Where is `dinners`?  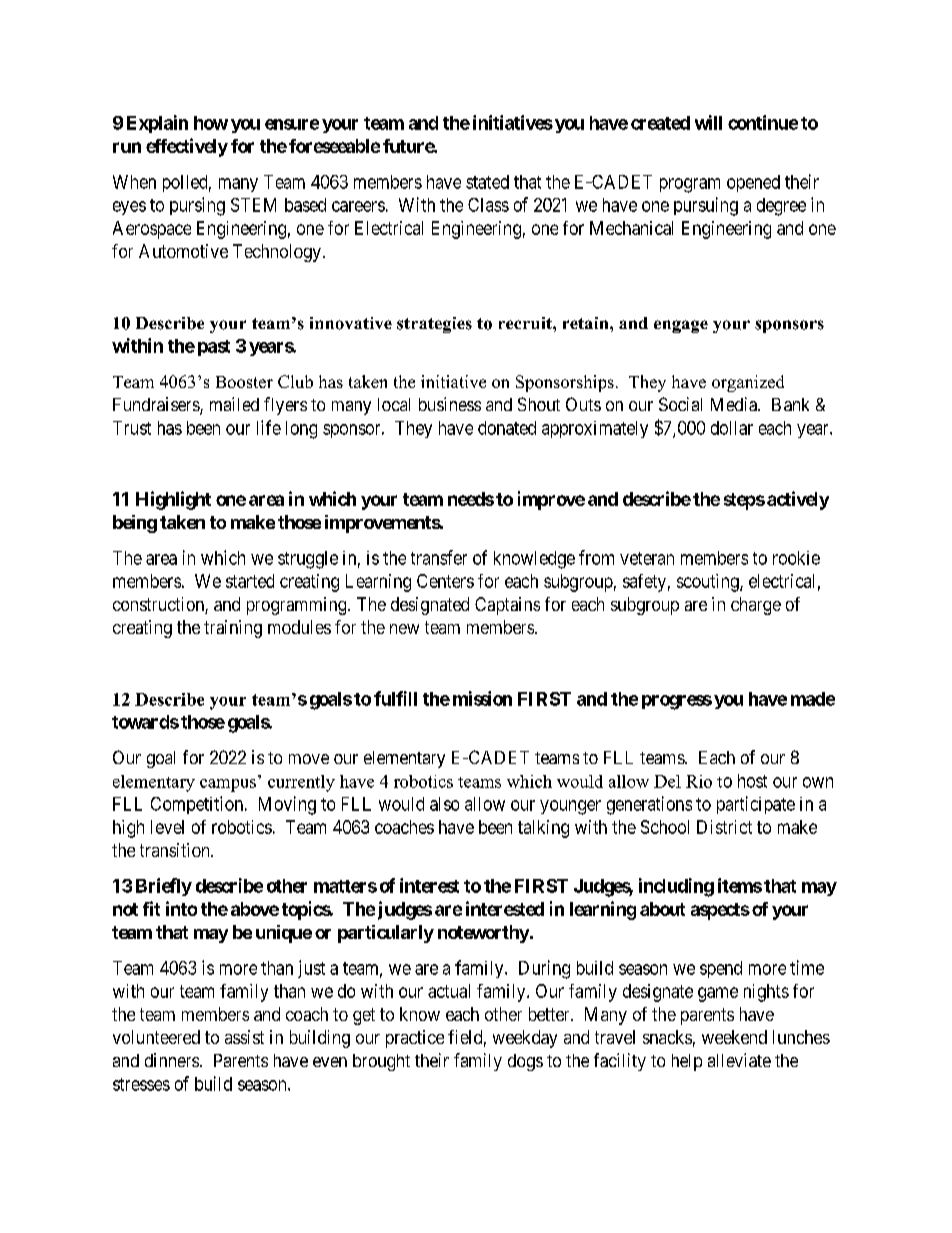
dinners is located at coordinates (172, 1060).
